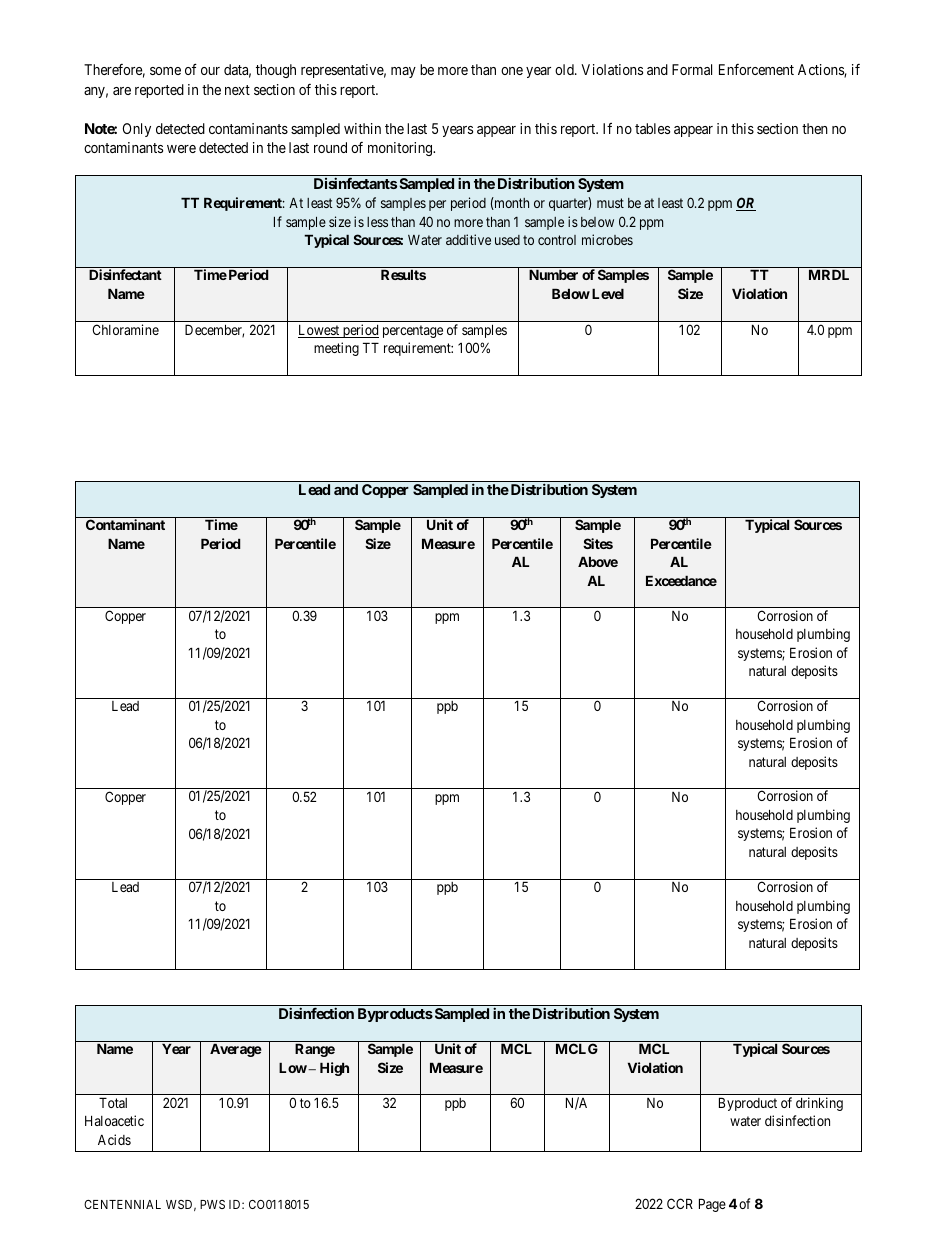 The image size is (952, 1233). Describe the element at coordinates (334, 1069) in the screenshot. I see `High` at that location.
